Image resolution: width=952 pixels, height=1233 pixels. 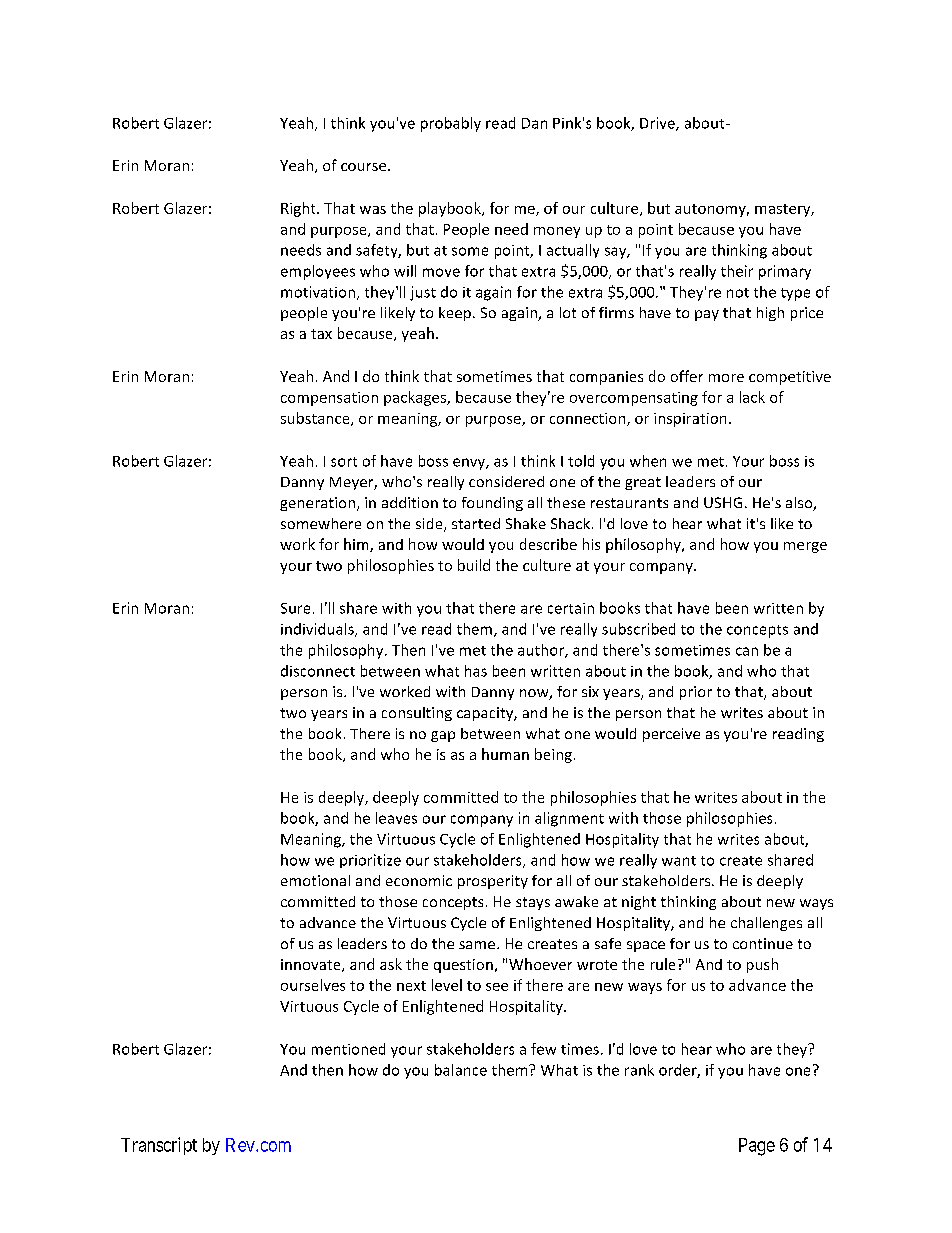 I want to click on generation, so click(x=317, y=504).
